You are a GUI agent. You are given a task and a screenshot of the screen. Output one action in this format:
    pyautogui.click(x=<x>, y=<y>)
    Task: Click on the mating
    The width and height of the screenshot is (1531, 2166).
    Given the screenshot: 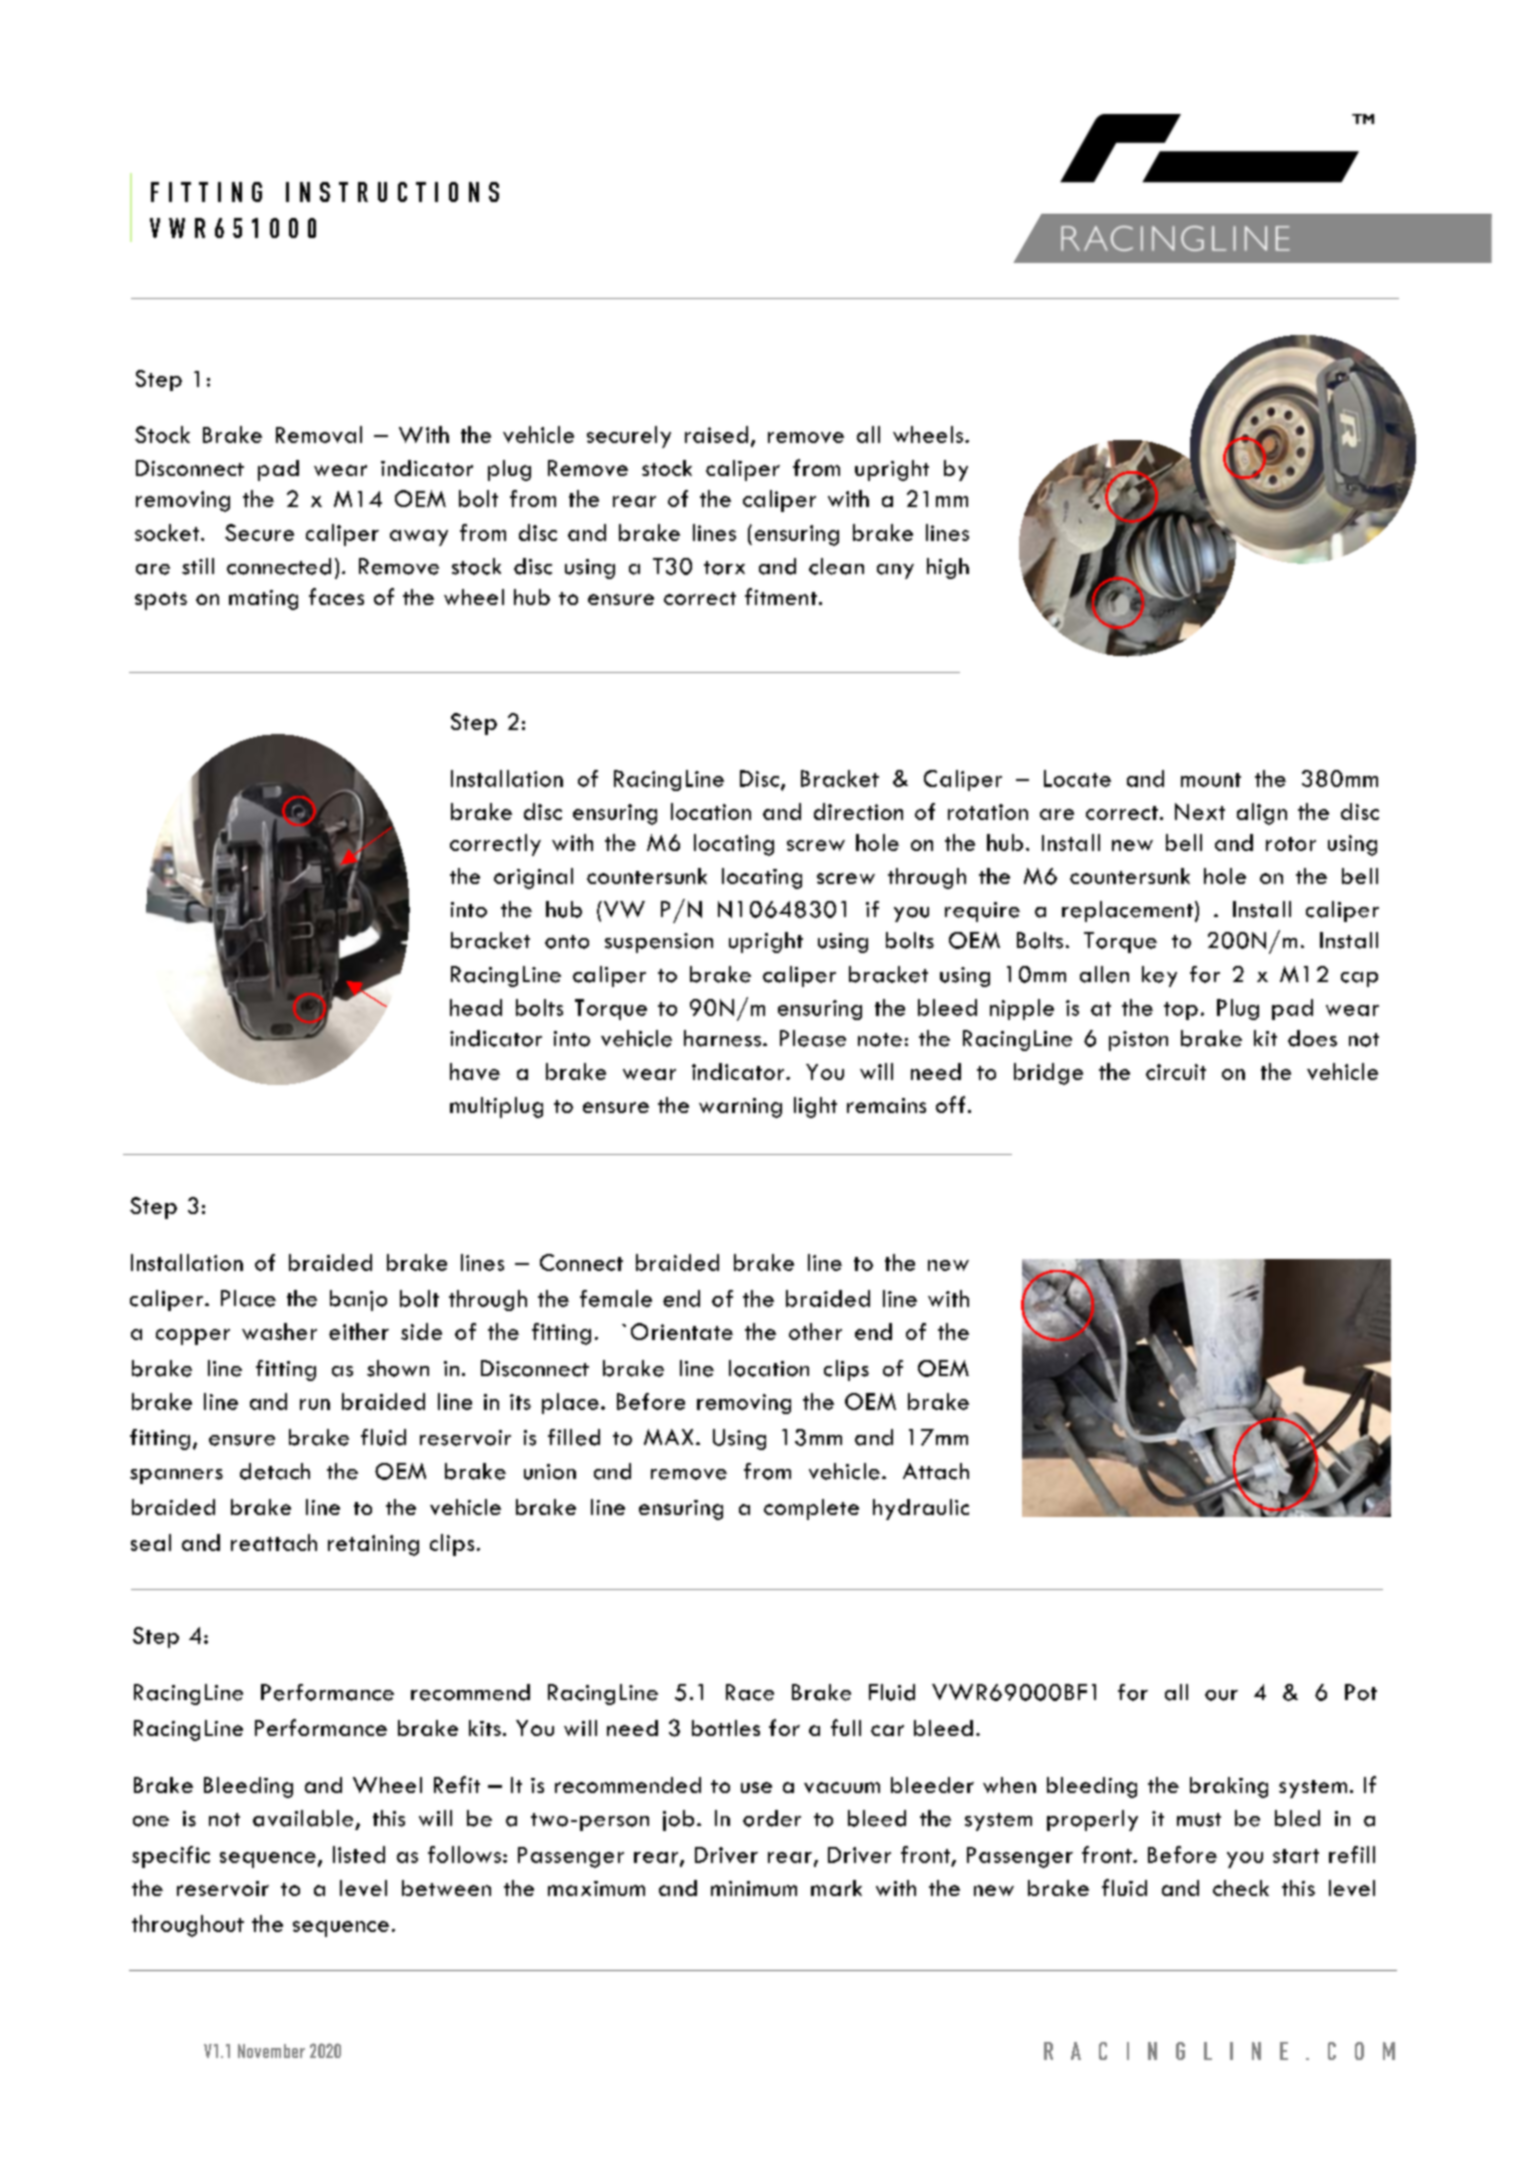 What is the action you would take?
    pyautogui.click(x=263, y=600)
